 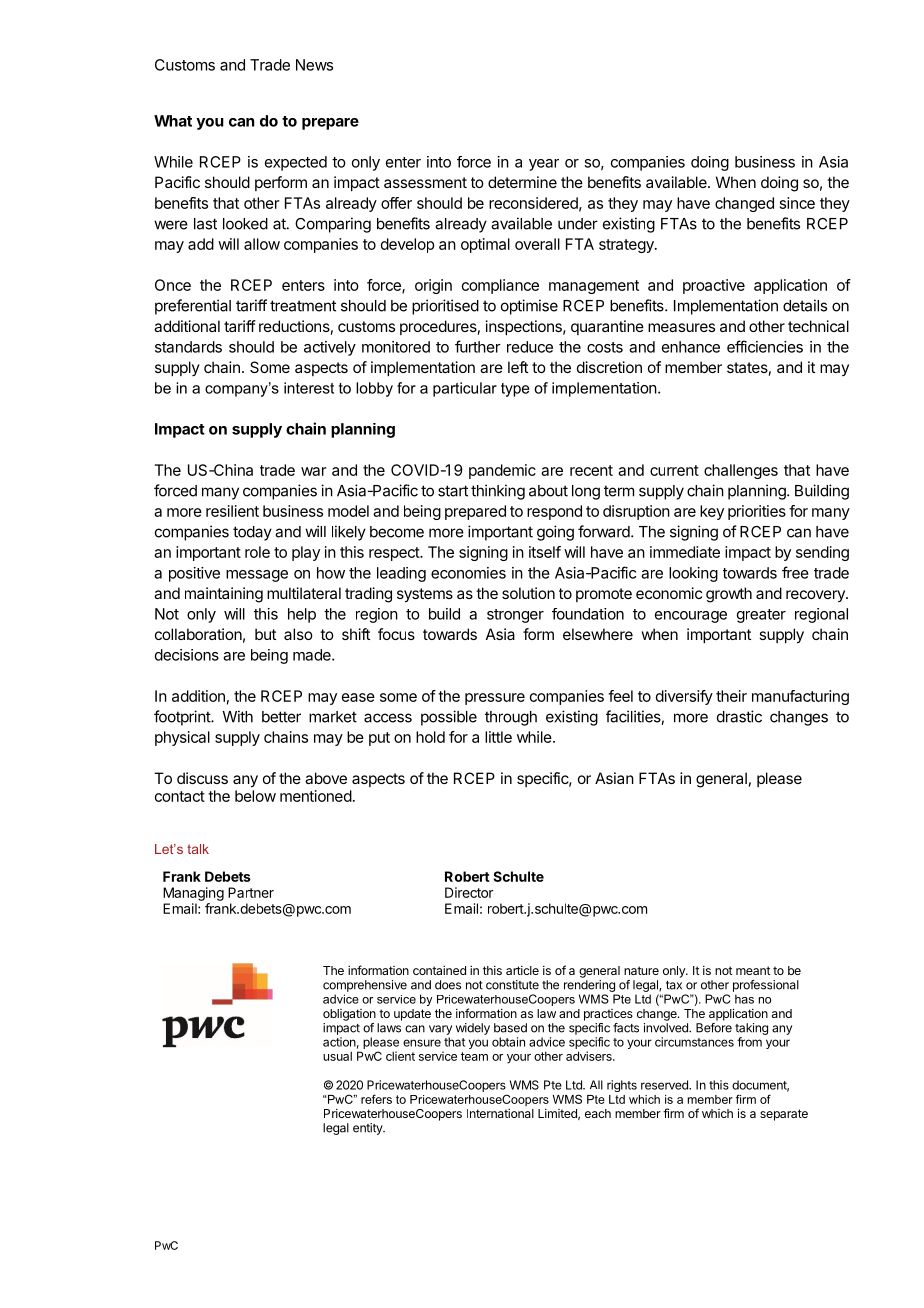 I want to click on News, so click(x=314, y=65).
